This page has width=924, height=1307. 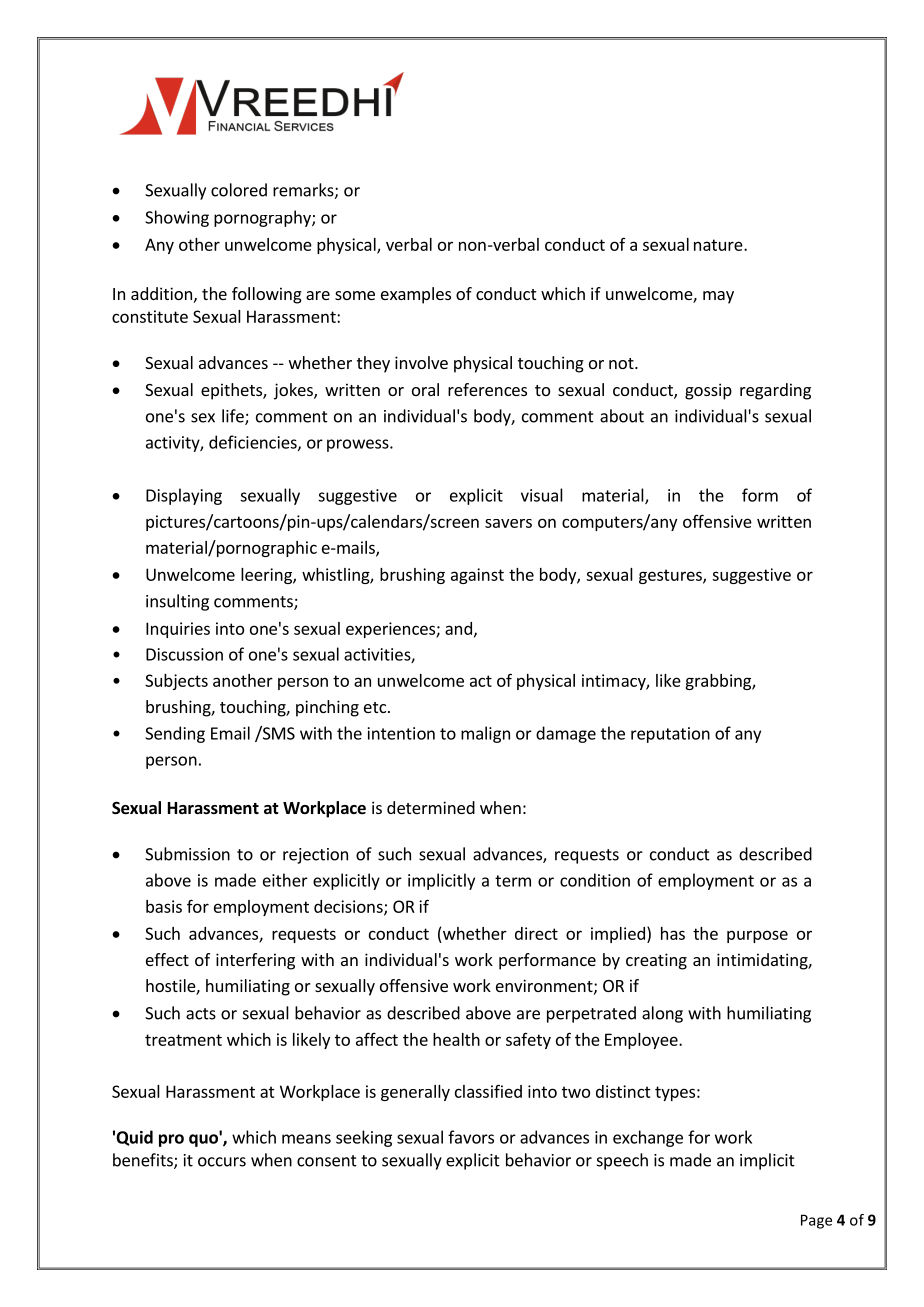 What do you see at coordinates (487, 389) in the page?
I see `references` at bounding box center [487, 389].
